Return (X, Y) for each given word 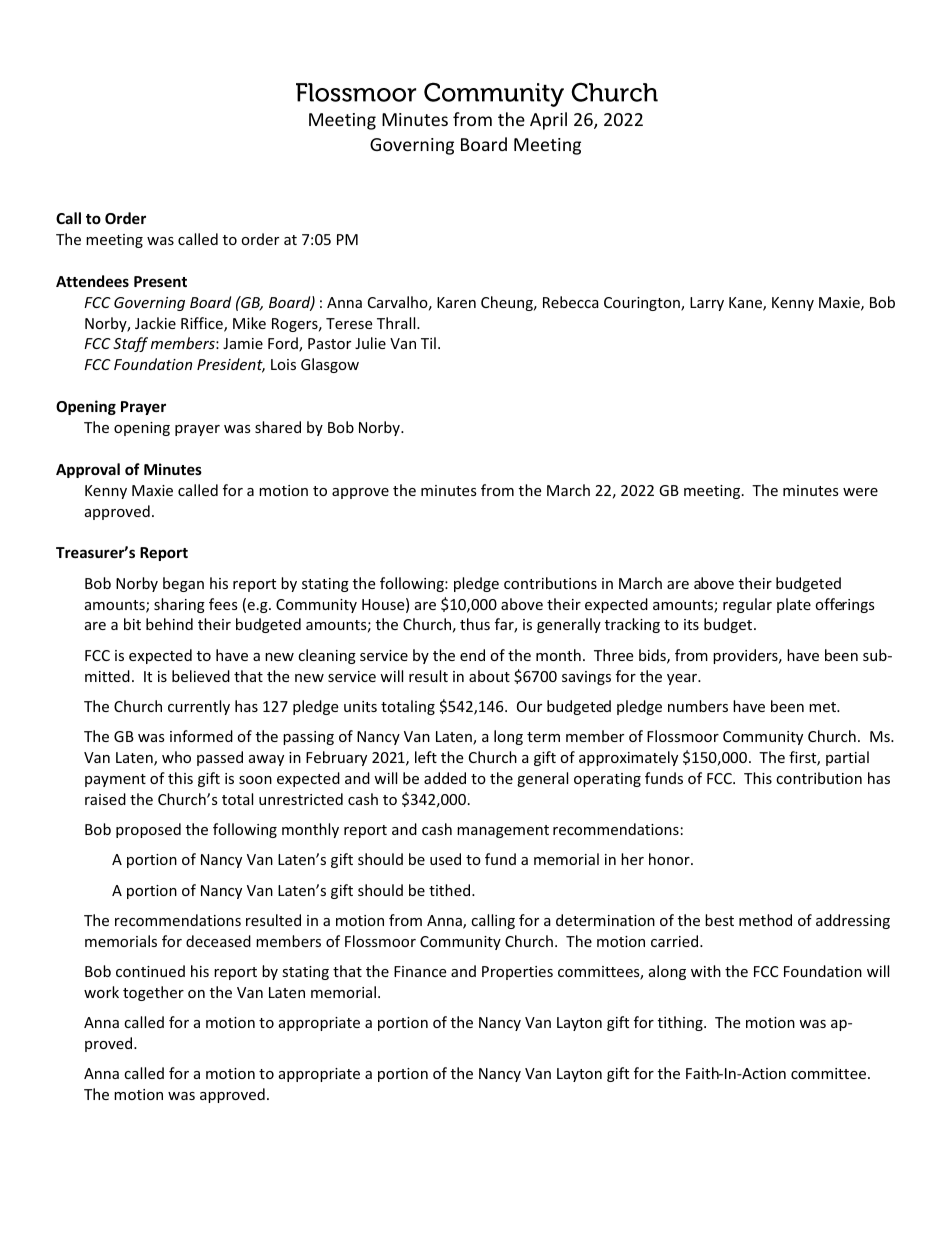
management (503, 831)
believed (201, 676)
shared (278, 427)
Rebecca (571, 302)
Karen (456, 302)
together (153, 993)
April (548, 121)
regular (747, 605)
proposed (148, 830)
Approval (88, 470)
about (489, 676)
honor (670, 859)
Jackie (155, 323)
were (860, 492)
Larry (707, 304)
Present (160, 281)
